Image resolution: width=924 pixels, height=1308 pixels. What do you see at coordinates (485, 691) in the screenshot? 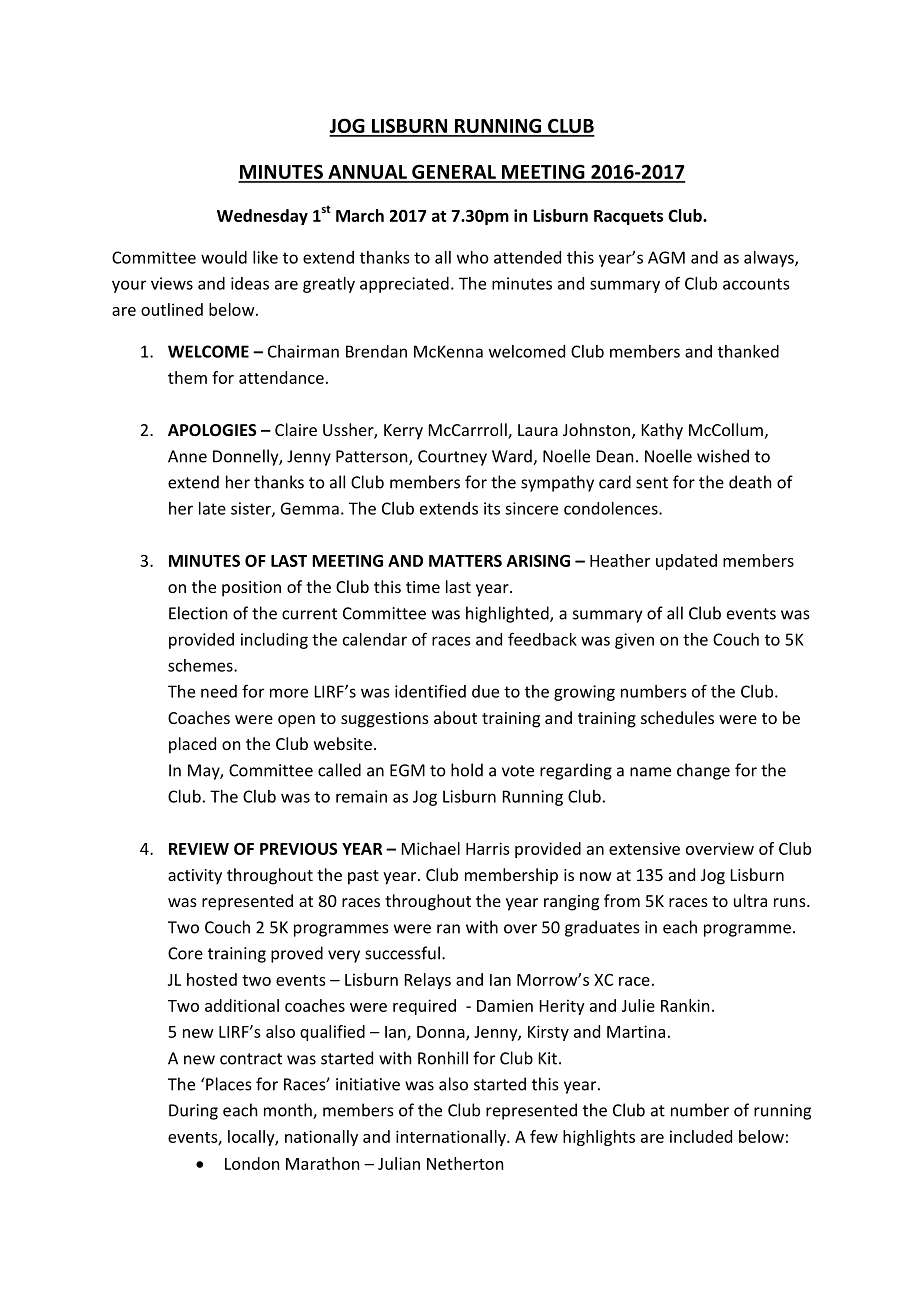
I see `due` at bounding box center [485, 691].
